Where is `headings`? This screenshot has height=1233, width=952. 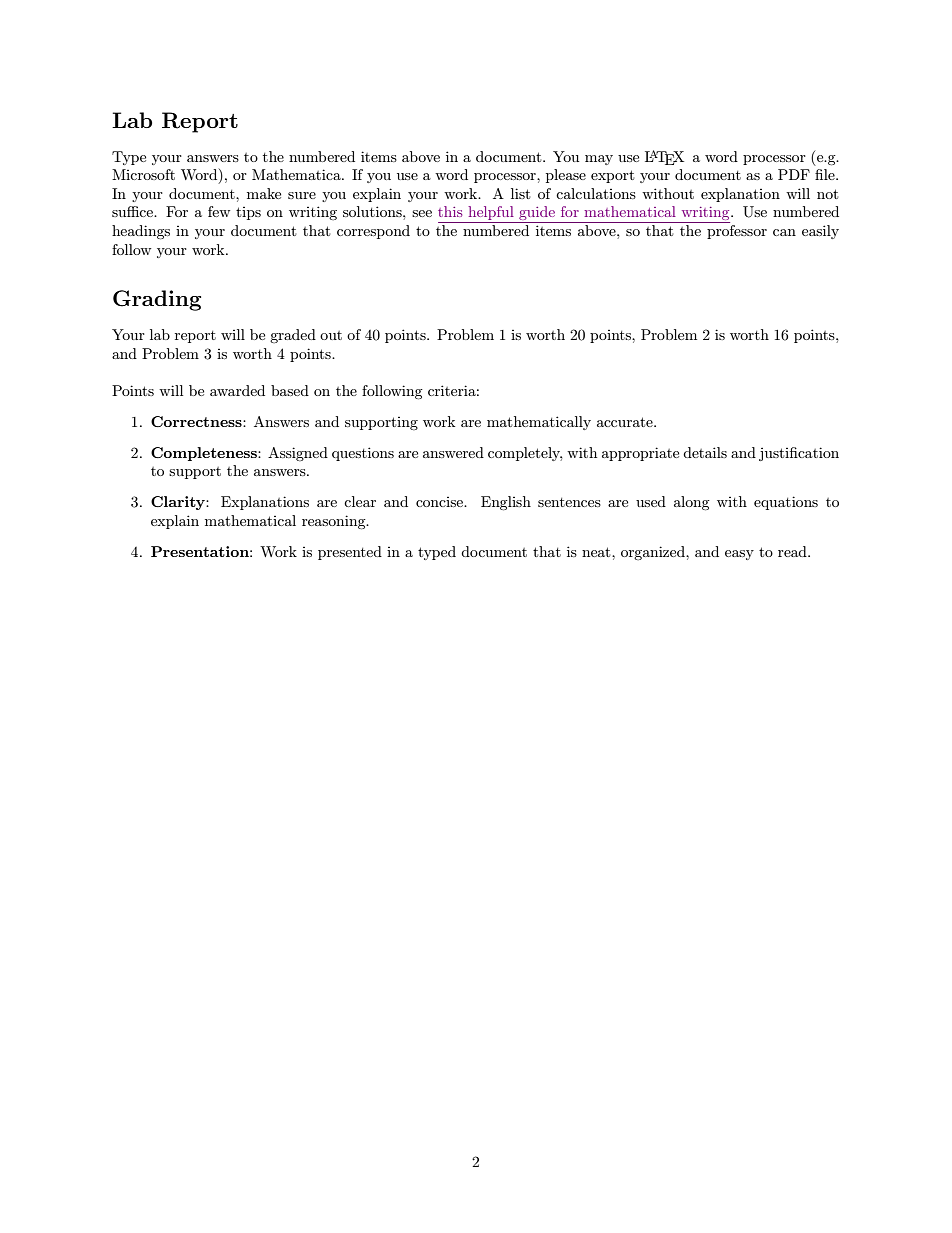
headings is located at coordinates (141, 232).
